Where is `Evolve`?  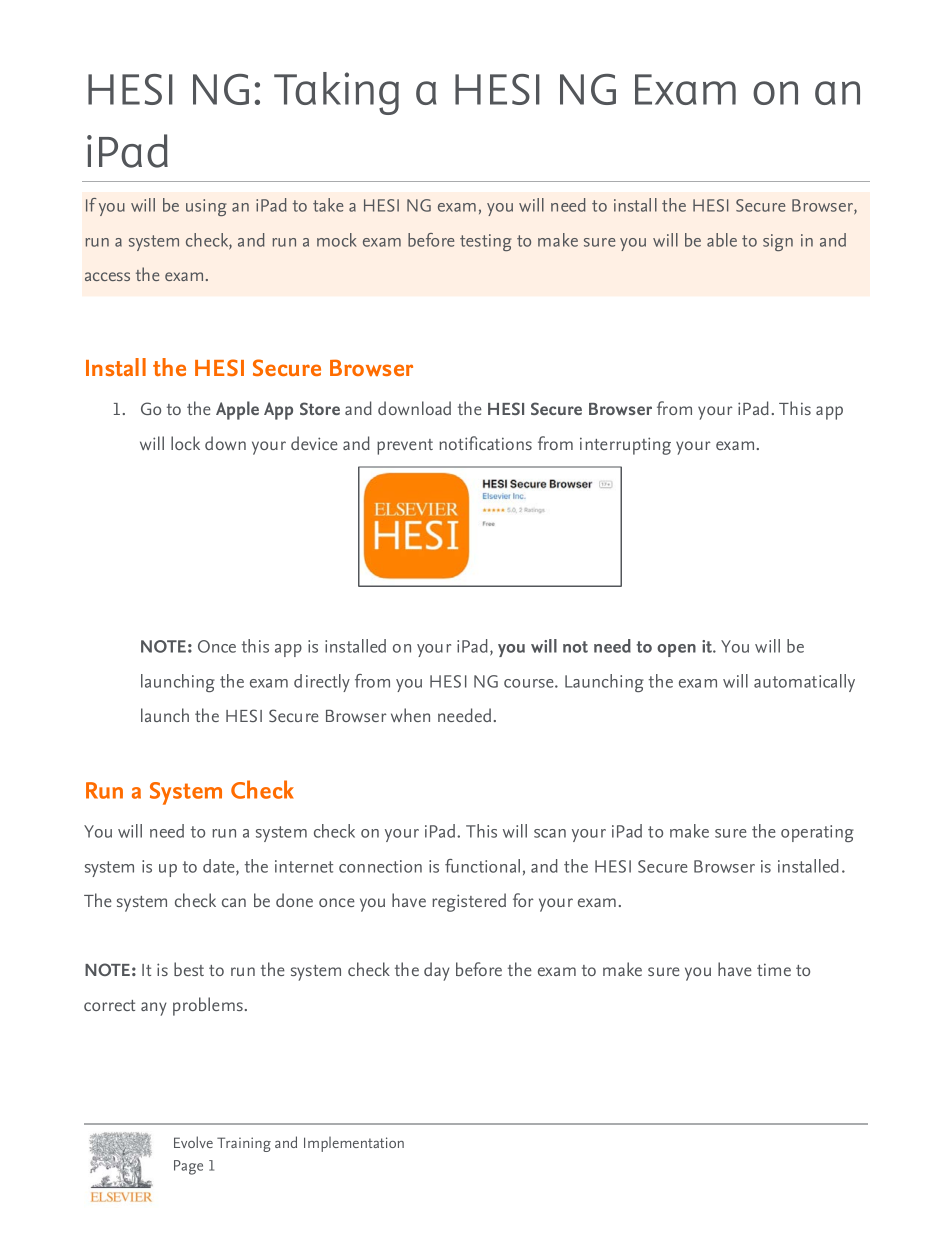 Evolve is located at coordinates (193, 1142).
